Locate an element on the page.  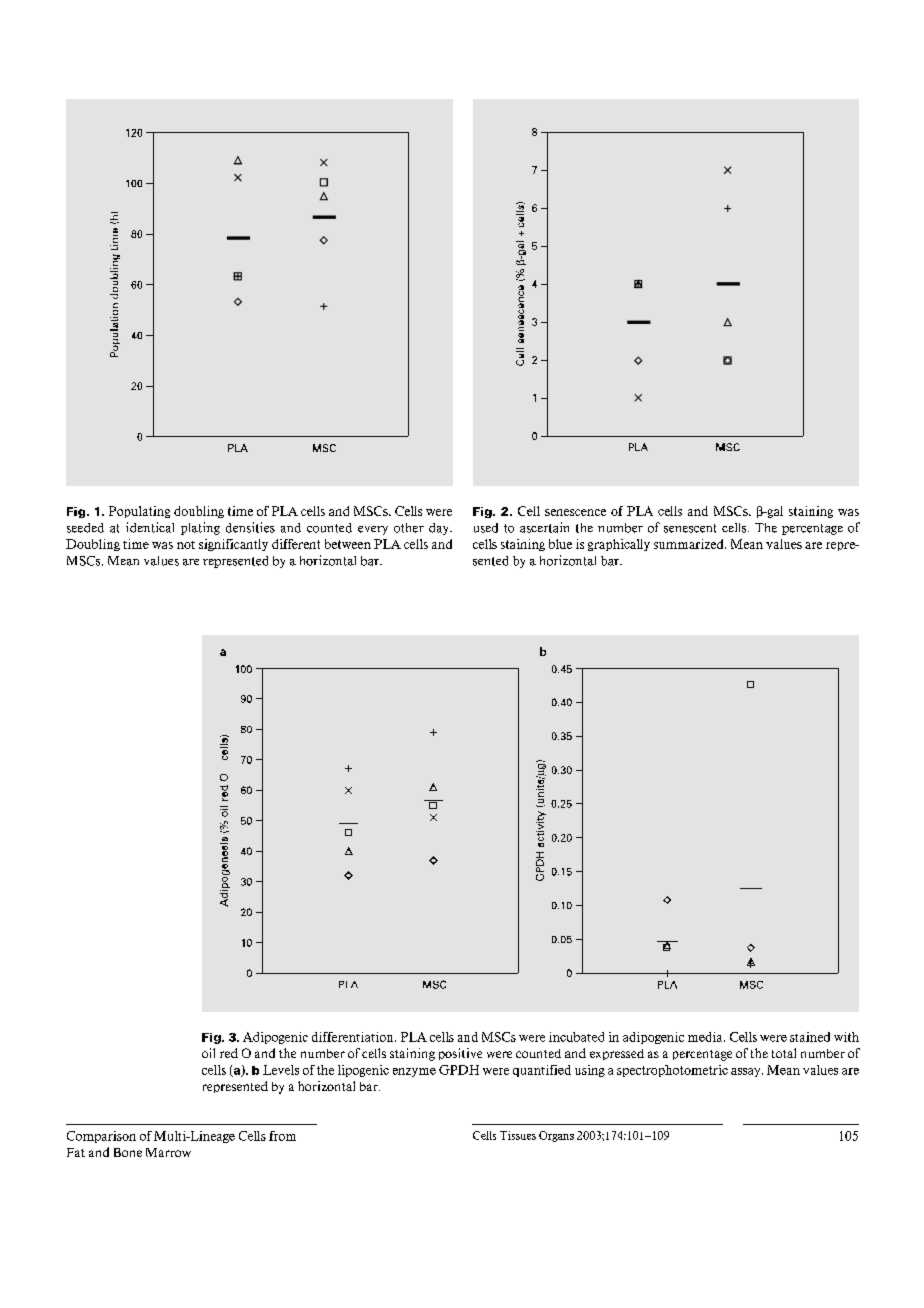
media is located at coordinates (706, 1037).
